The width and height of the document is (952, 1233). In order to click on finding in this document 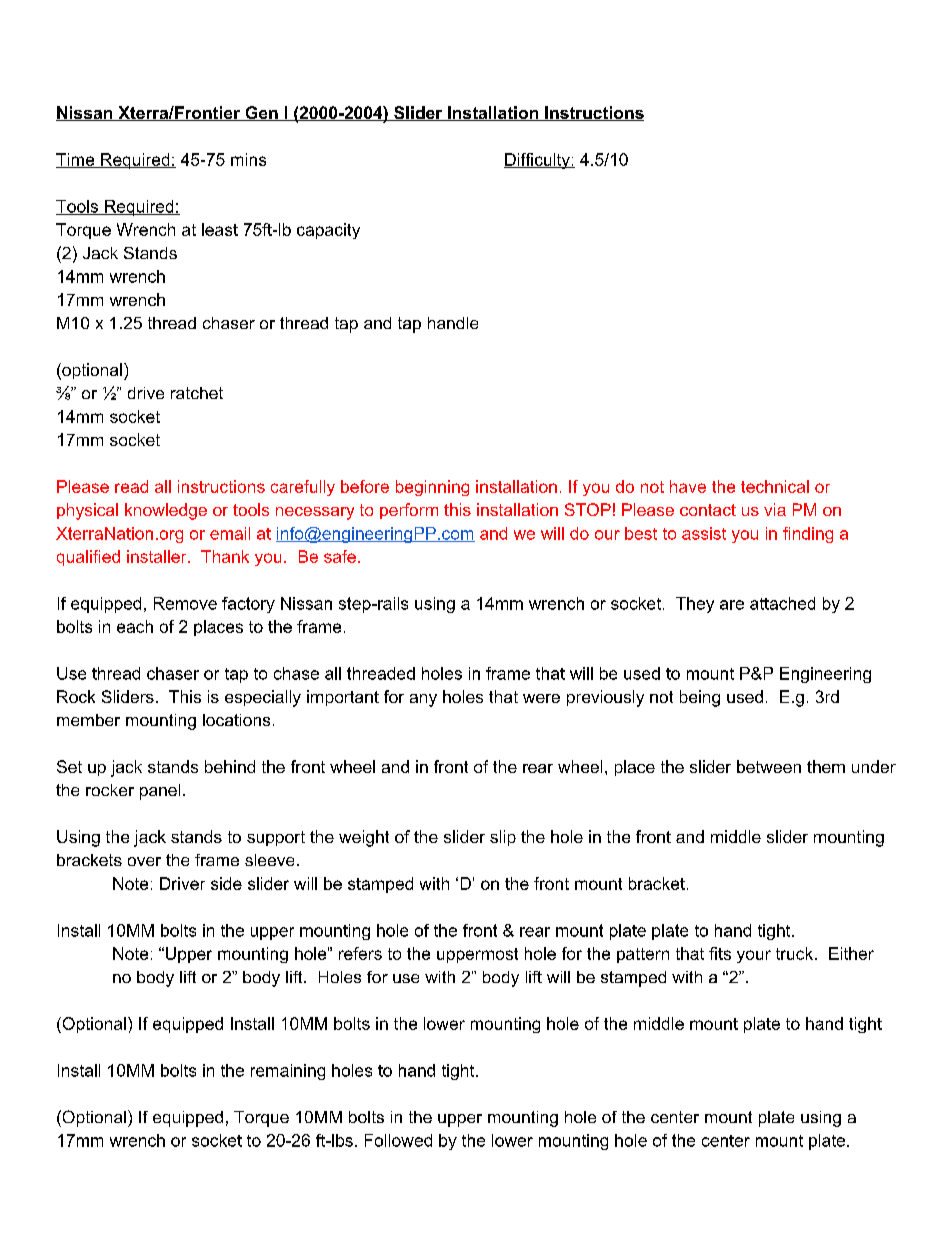, I will do `click(808, 535)`.
